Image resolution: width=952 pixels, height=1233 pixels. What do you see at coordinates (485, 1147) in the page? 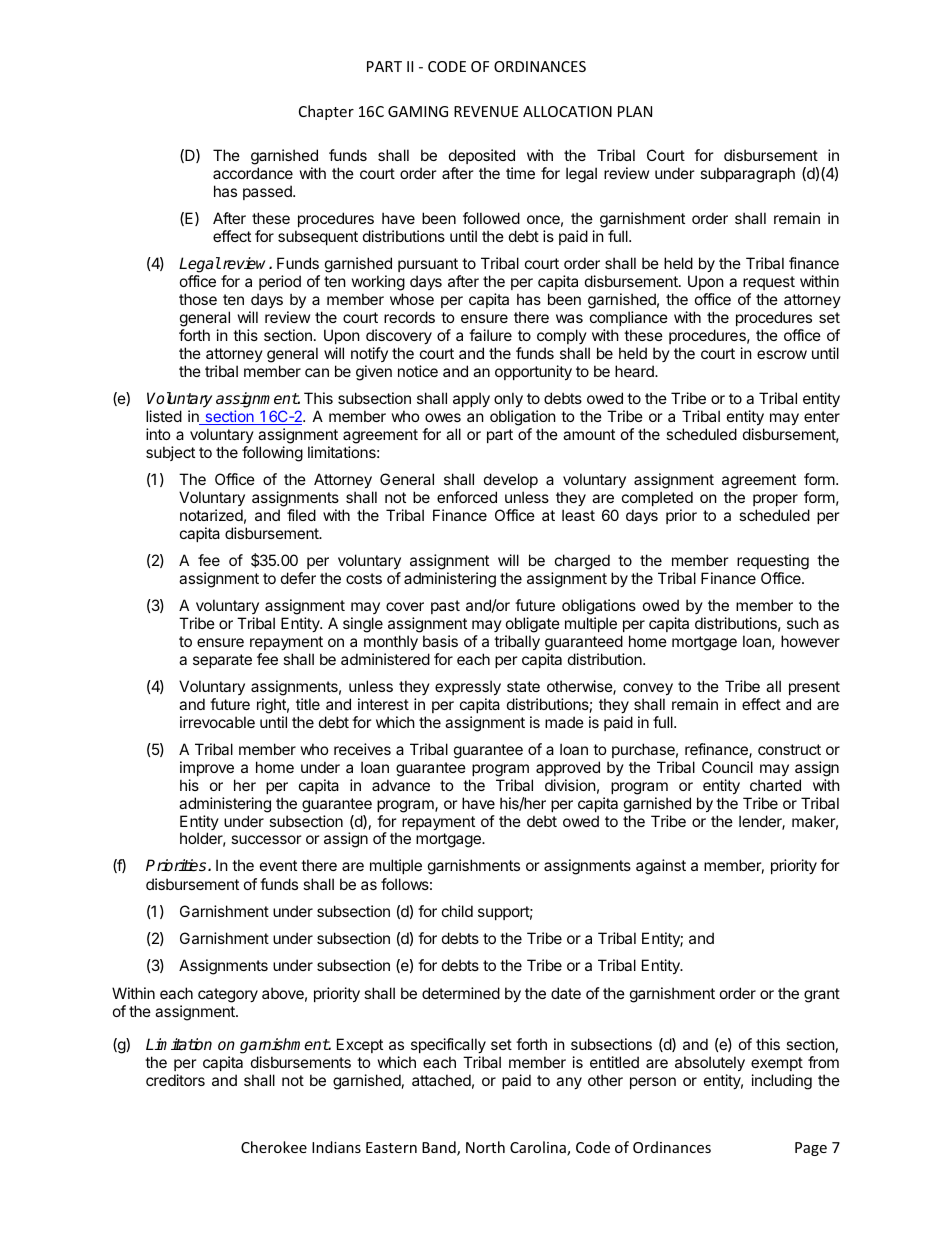
I see `North` at bounding box center [485, 1147].
